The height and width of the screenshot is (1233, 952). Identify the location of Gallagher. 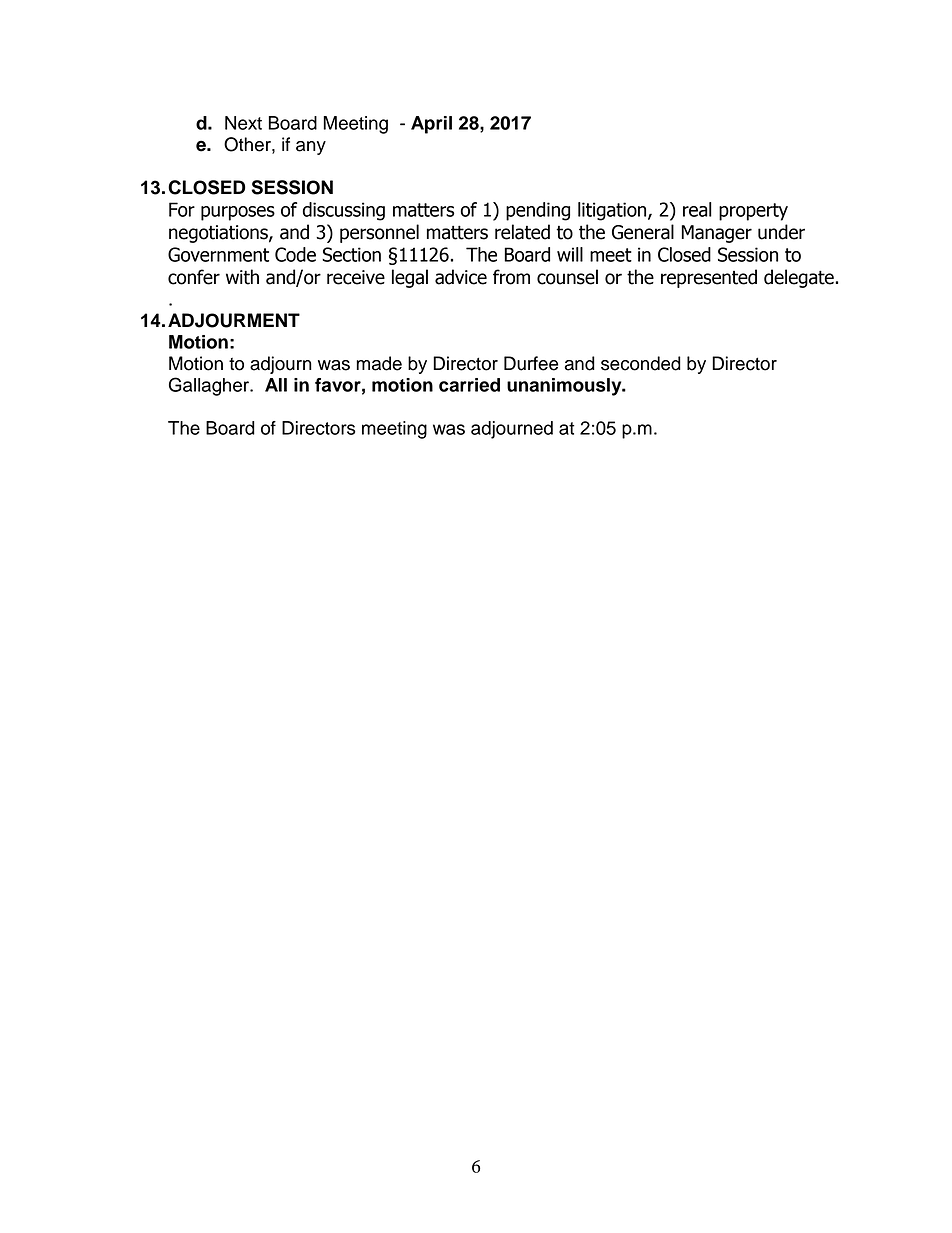
(210, 386).
